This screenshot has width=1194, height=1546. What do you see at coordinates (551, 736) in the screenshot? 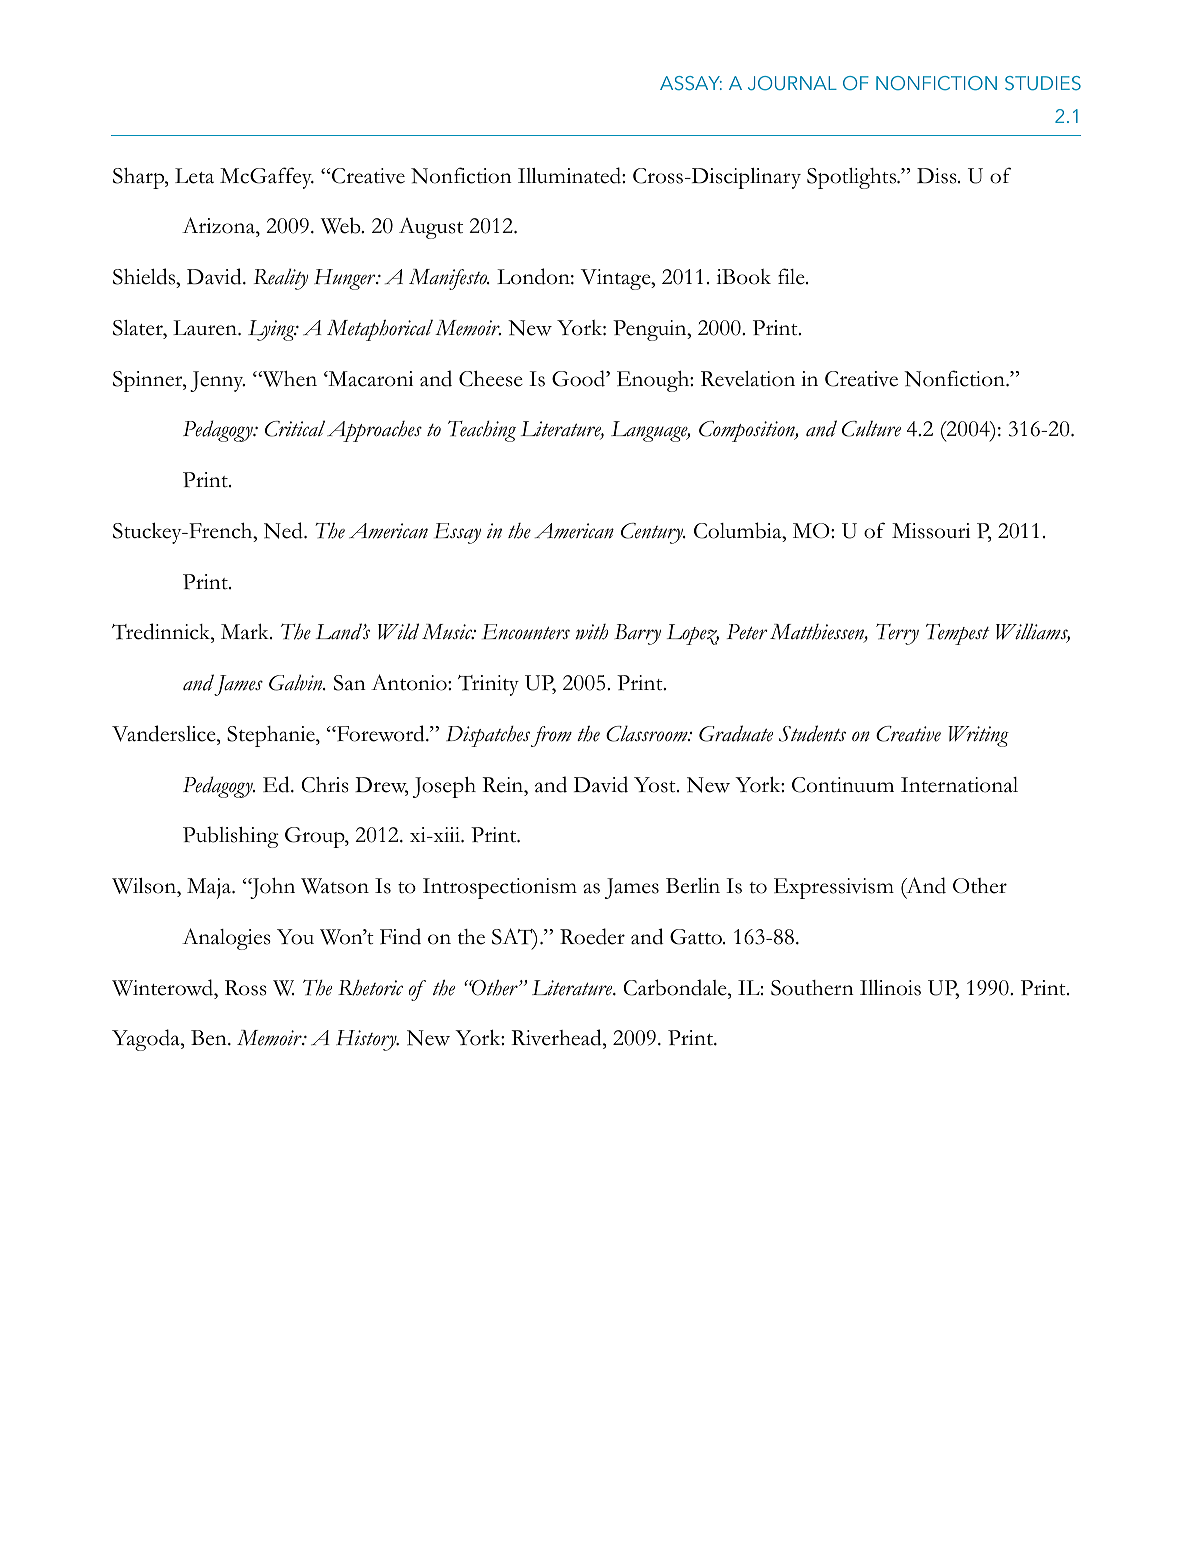
I see `from` at bounding box center [551, 736].
